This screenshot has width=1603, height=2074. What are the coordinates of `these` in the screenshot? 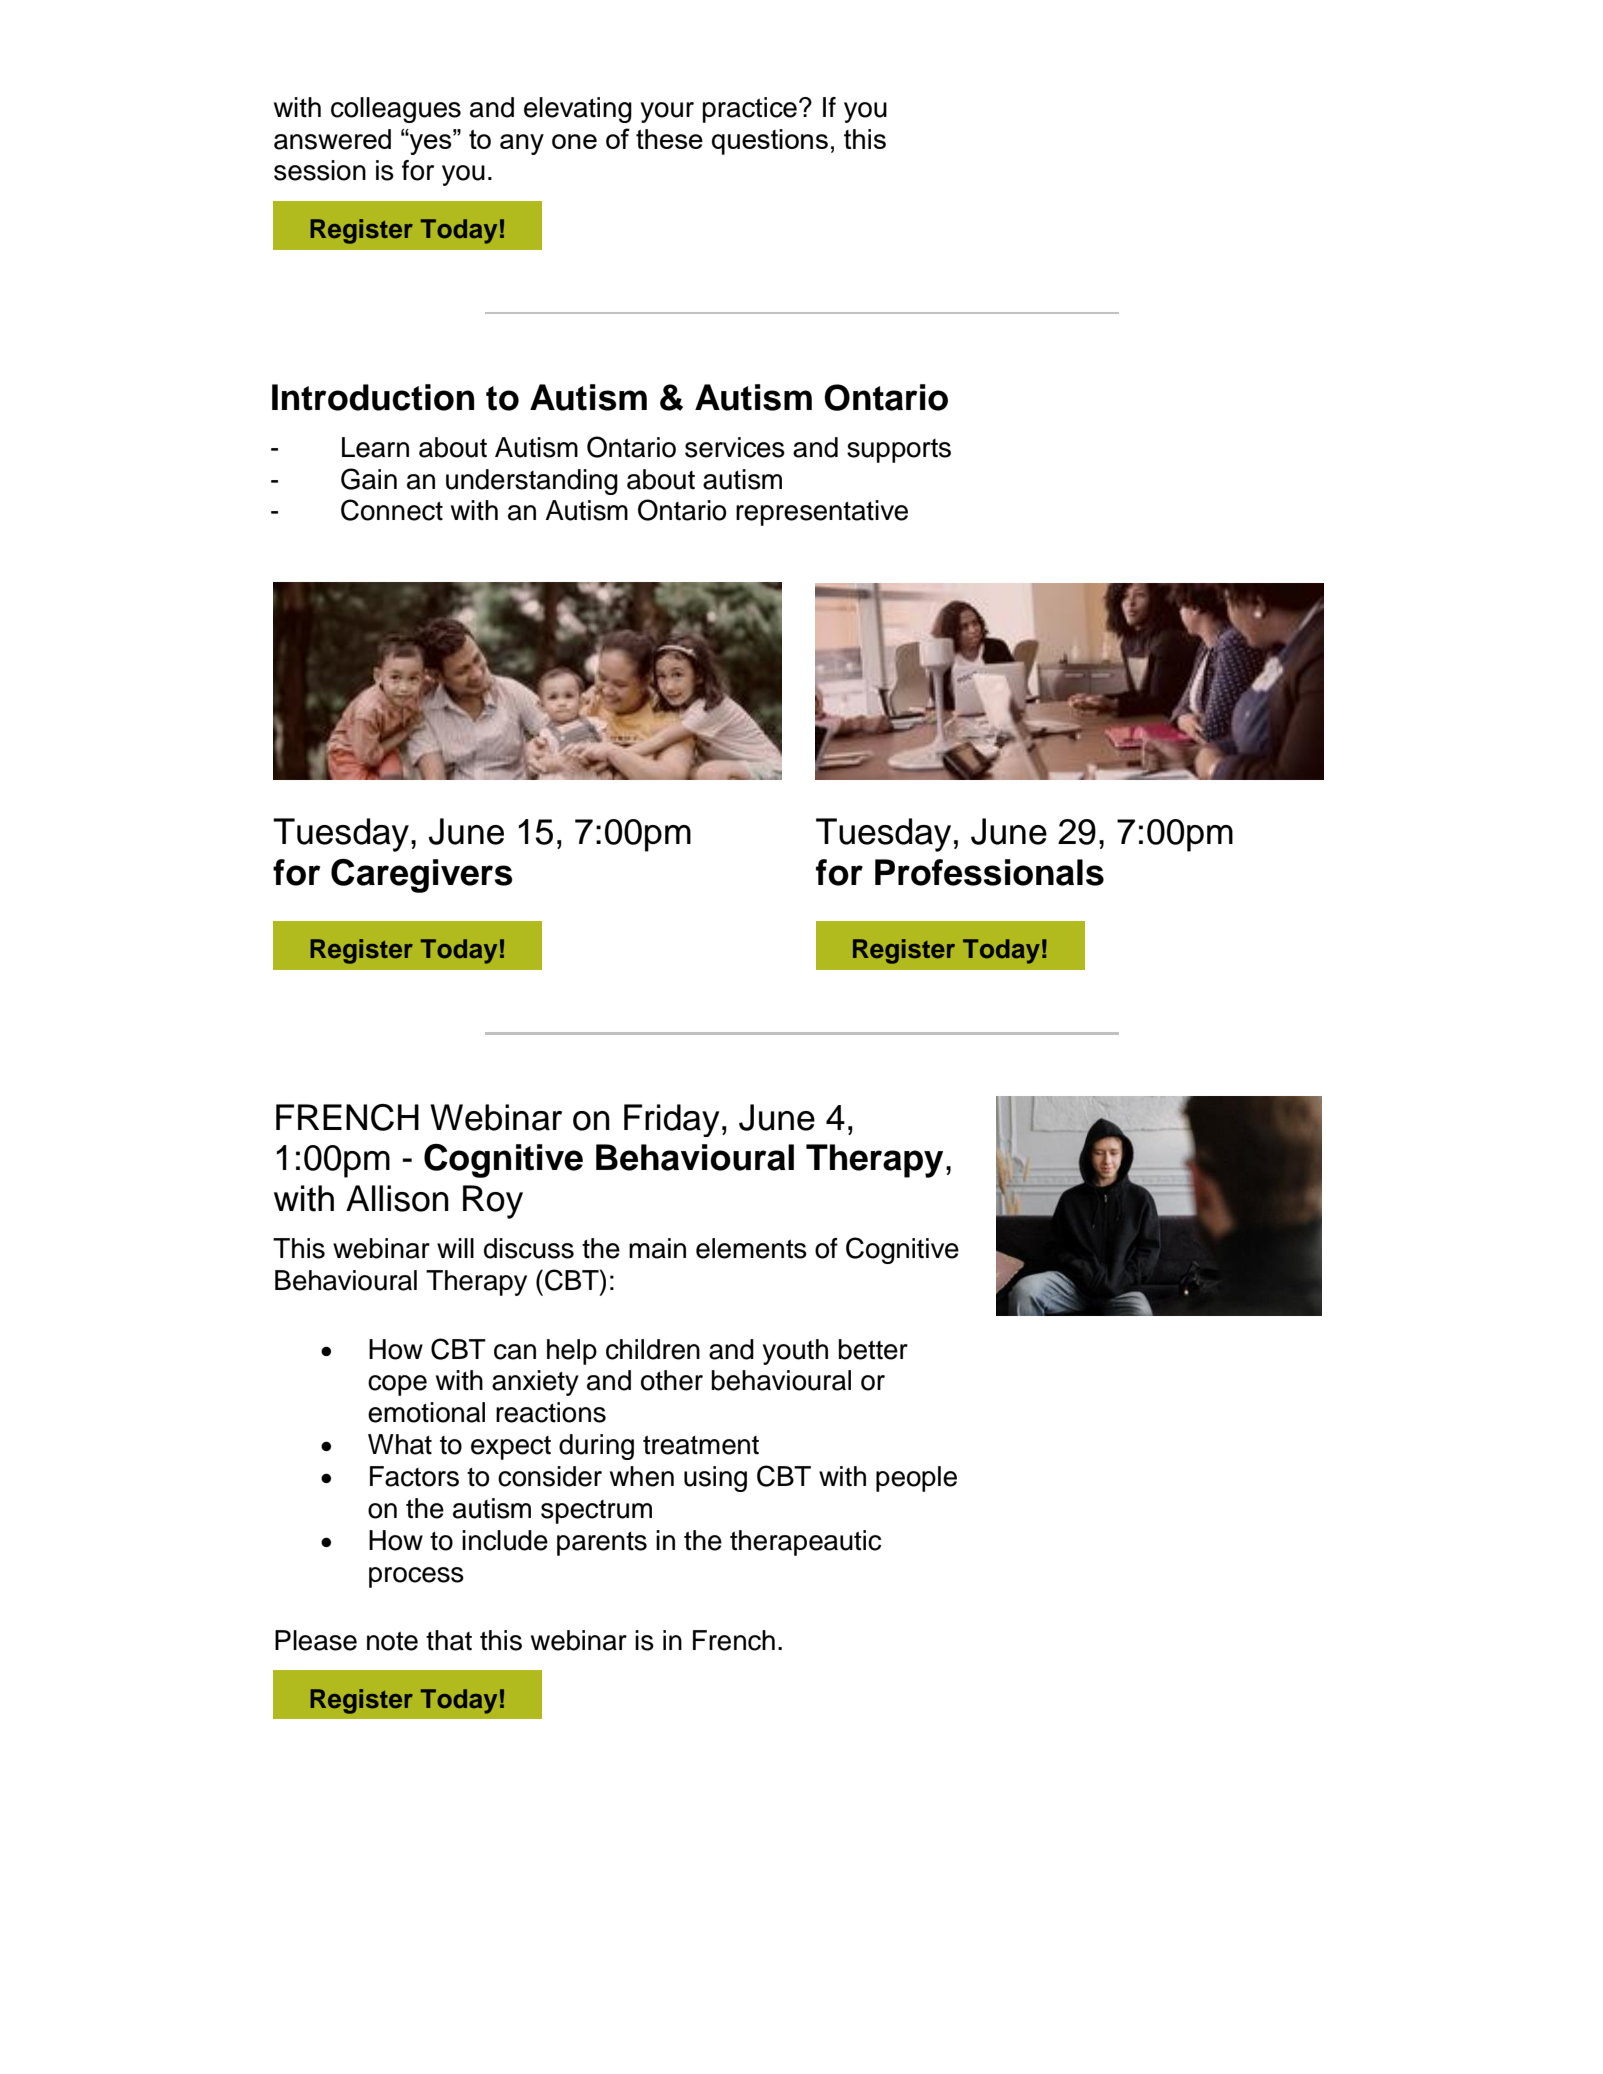 It's located at (669, 139).
